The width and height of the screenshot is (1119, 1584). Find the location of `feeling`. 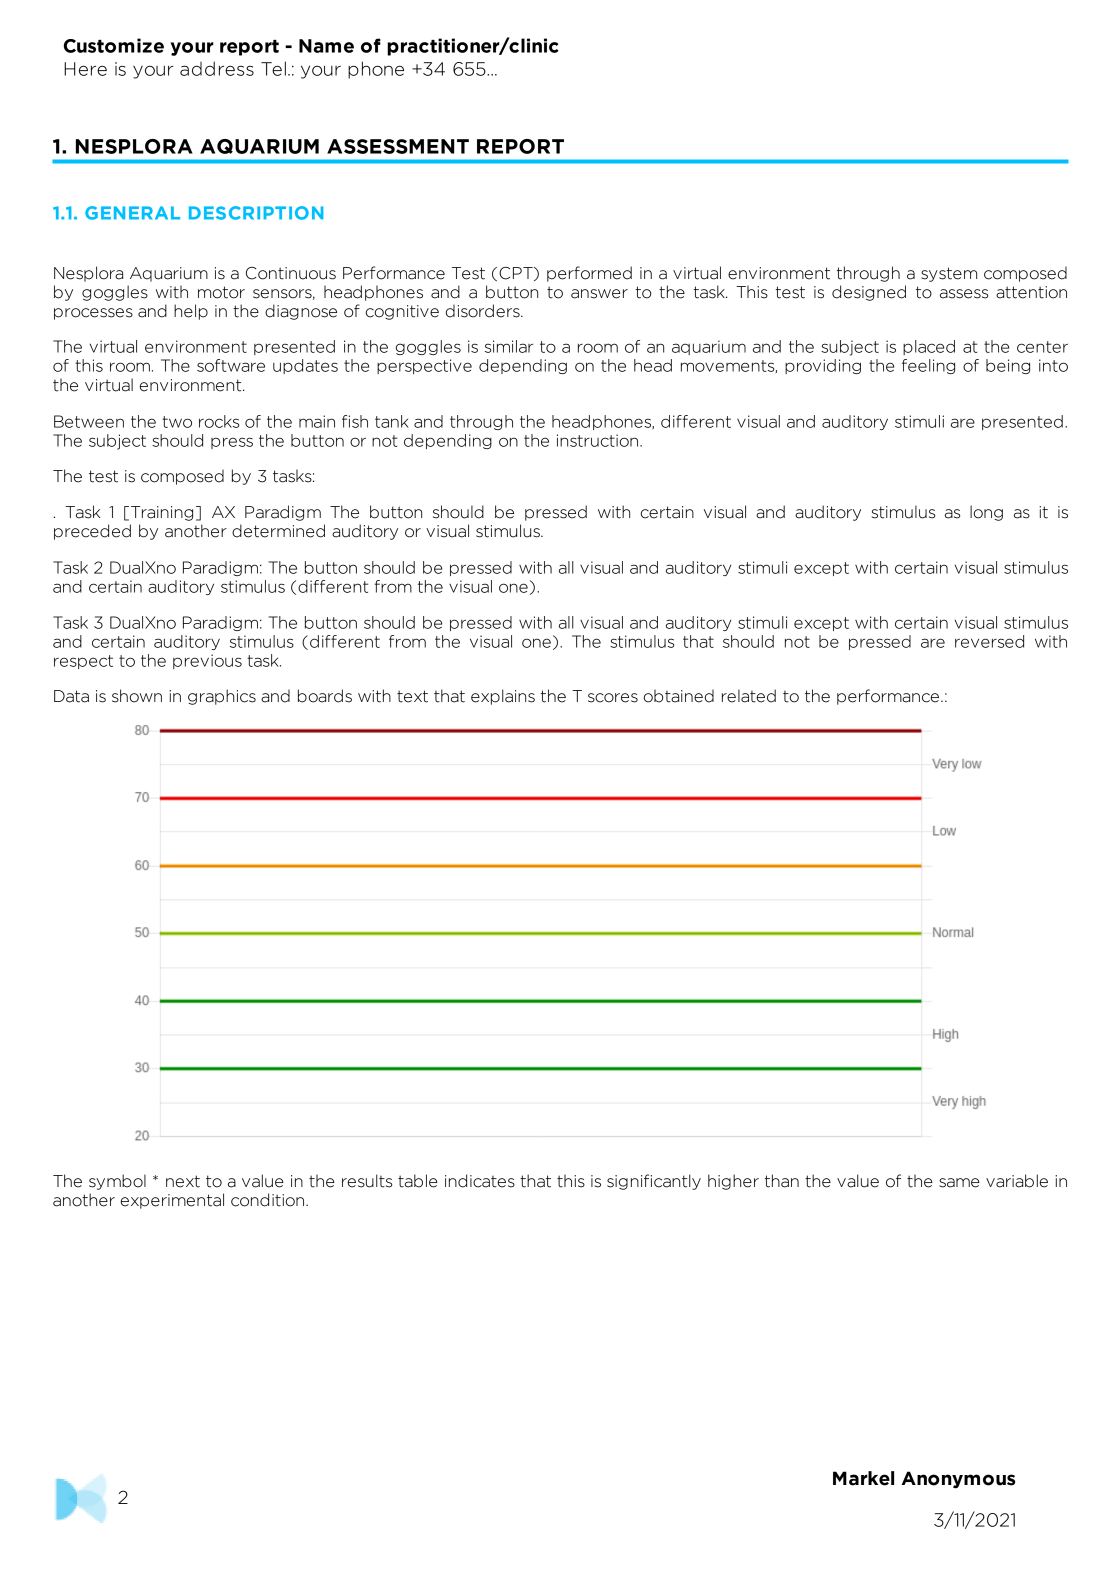

feeling is located at coordinates (928, 366).
